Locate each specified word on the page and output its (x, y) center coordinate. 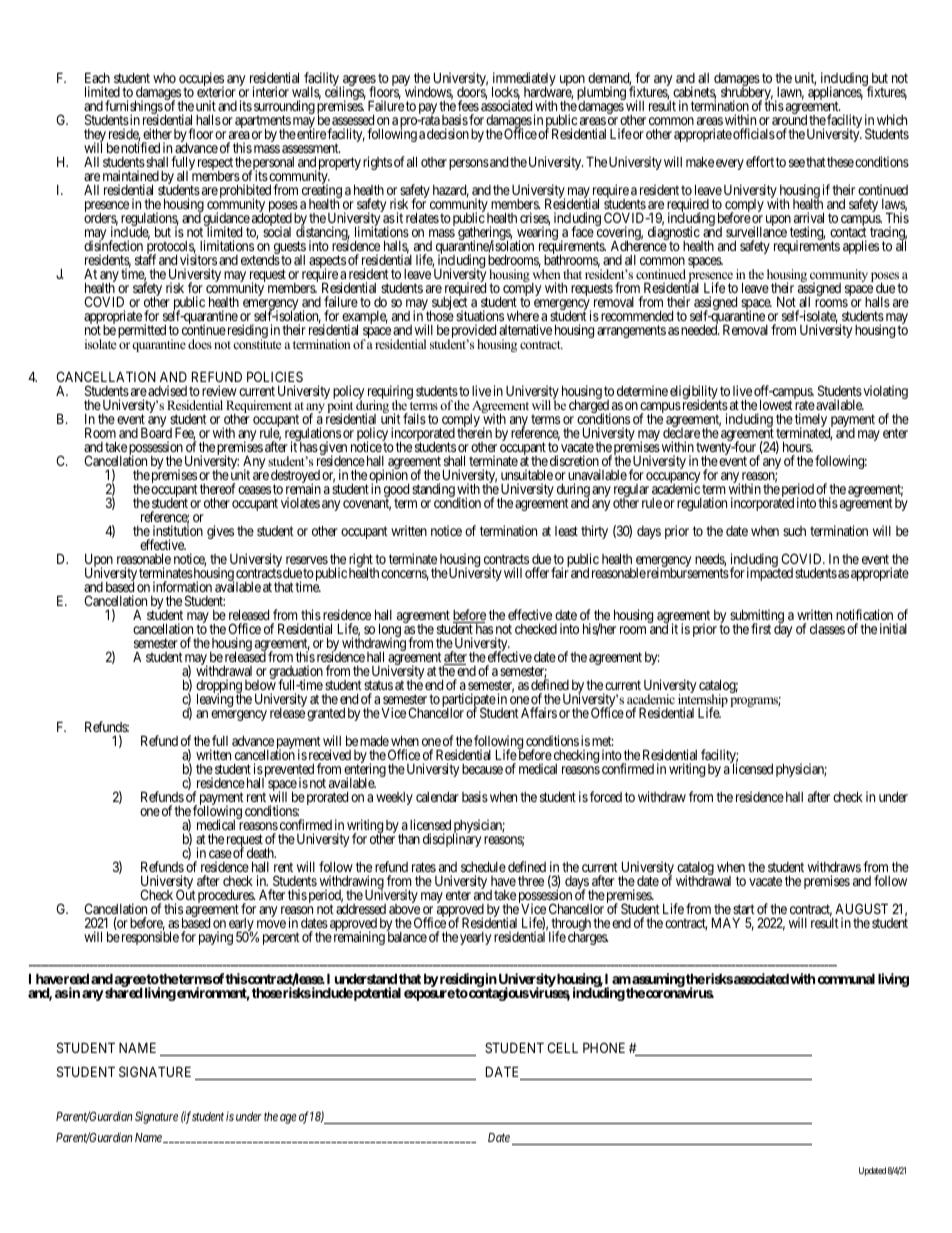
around (789, 119)
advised (167, 390)
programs (755, 702)
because (482, 769)
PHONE (604, 1047)
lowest (776, 404)
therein (474, 432)
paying (216, 938)
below (260, 685)
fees (468, 105)
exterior (216, 91)
